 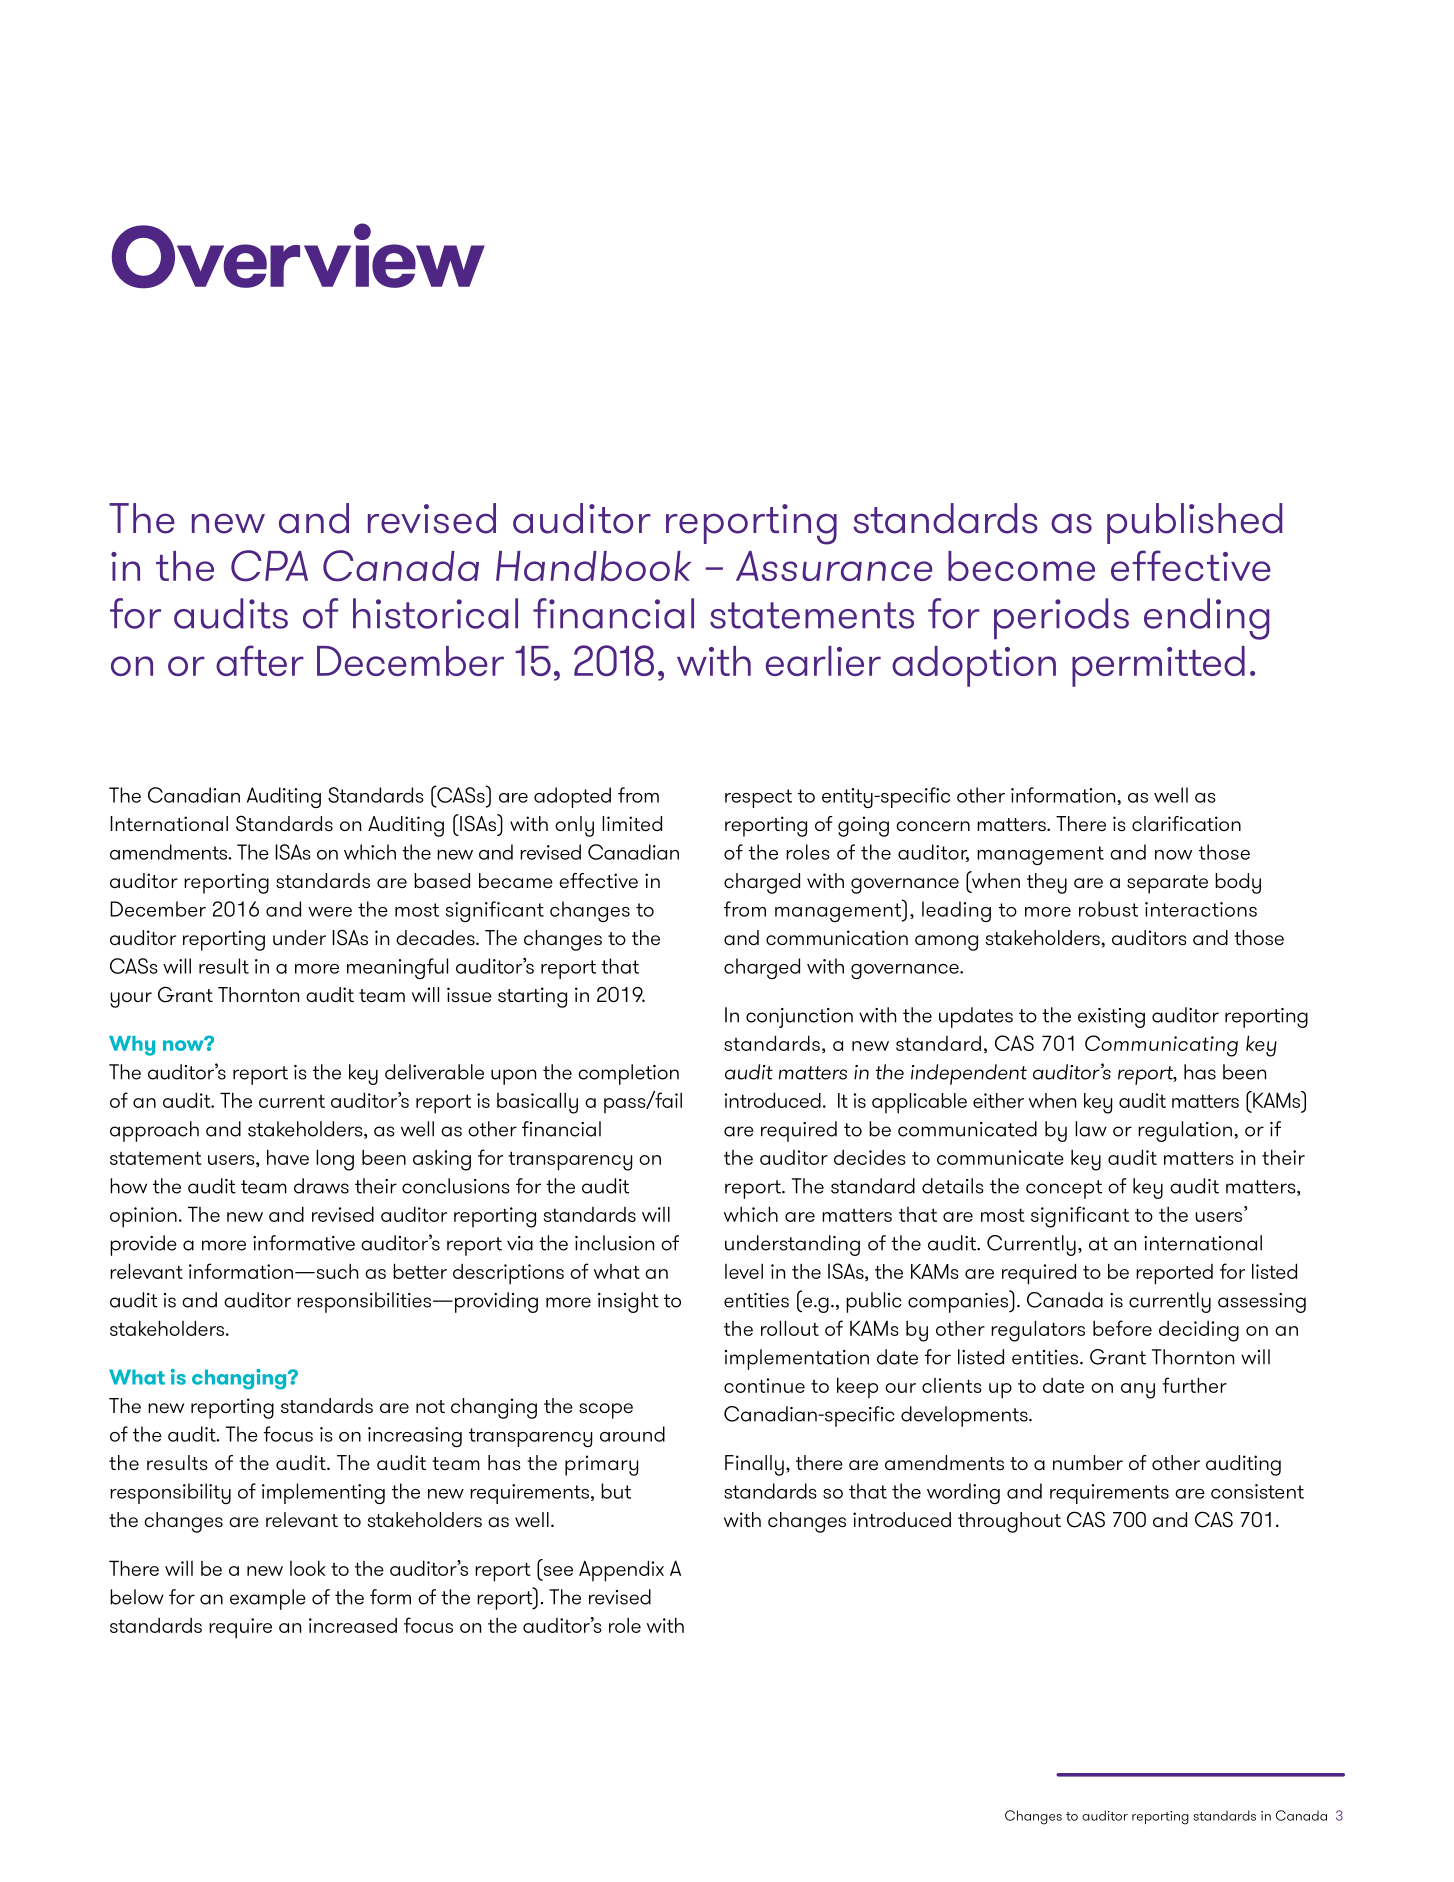 I want to click on were, so click(x=330, y=912).
